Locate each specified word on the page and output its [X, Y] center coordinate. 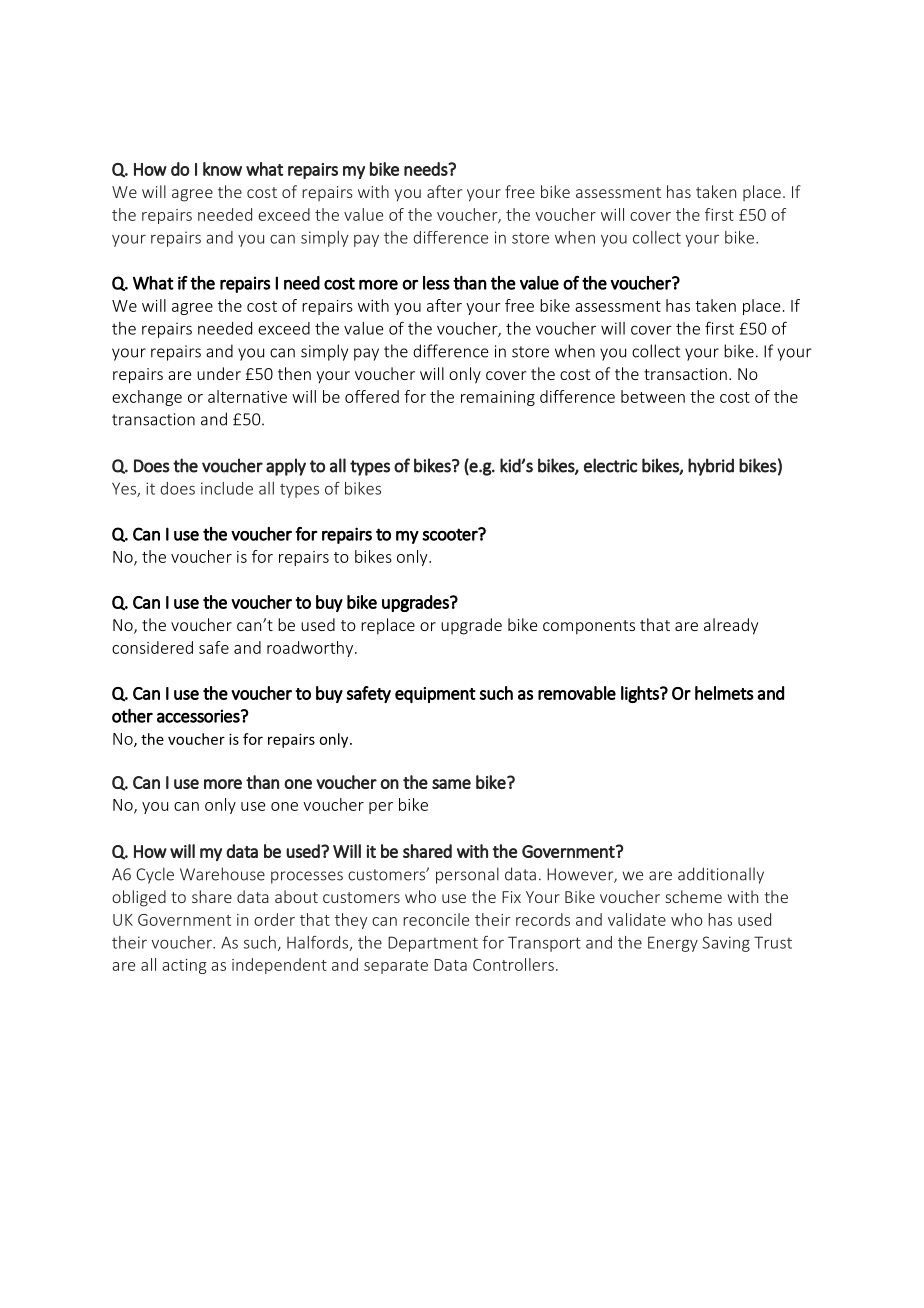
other [132, 716]
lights [641, 694]
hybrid [711, 467]
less [436, 283]
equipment [435, 695]
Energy [673, 944]
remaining [498, 398]
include [227, 488]
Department [433, 944]
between [653, 396]
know [222, 169]
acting [184, 966]
